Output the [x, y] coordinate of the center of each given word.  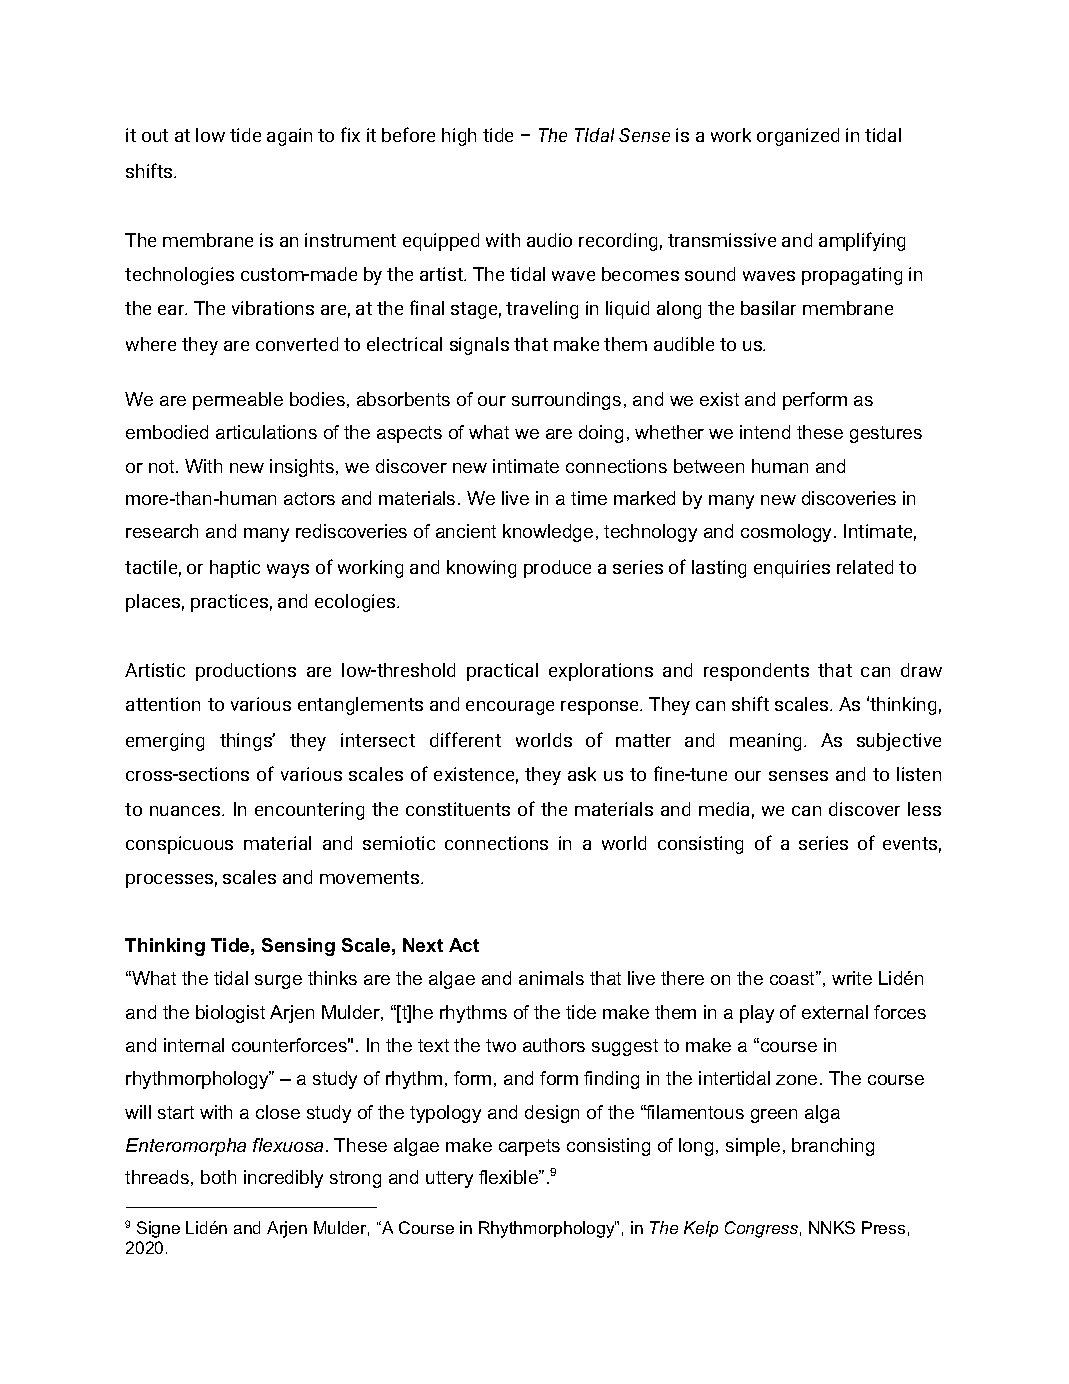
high [459, 137]
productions [246, 672]
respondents [756, 672]
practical [502, 672]
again [289, 137]
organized [798, 137]
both [218, 1177]
